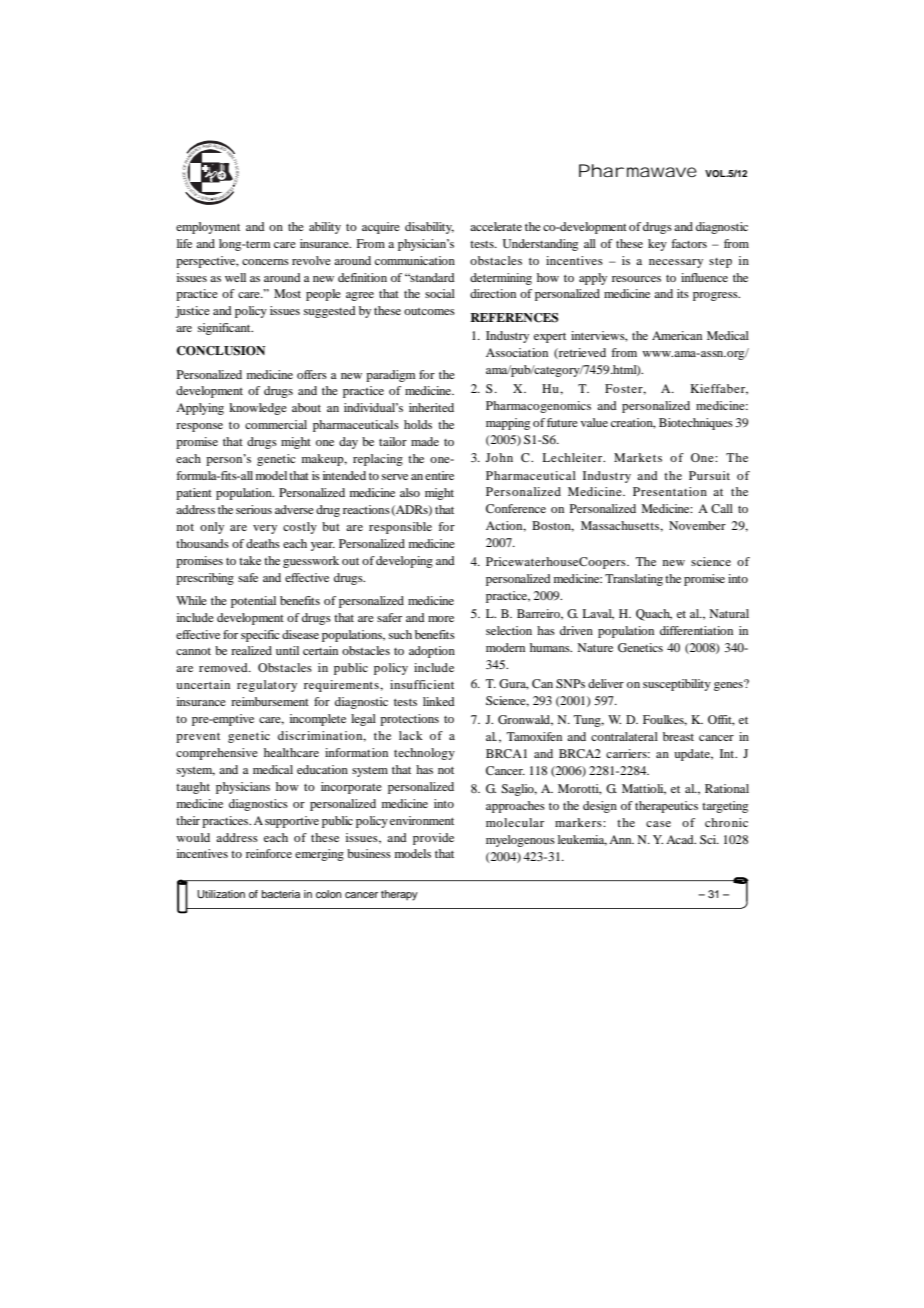  I want to click on linked, so click(439, 701).
